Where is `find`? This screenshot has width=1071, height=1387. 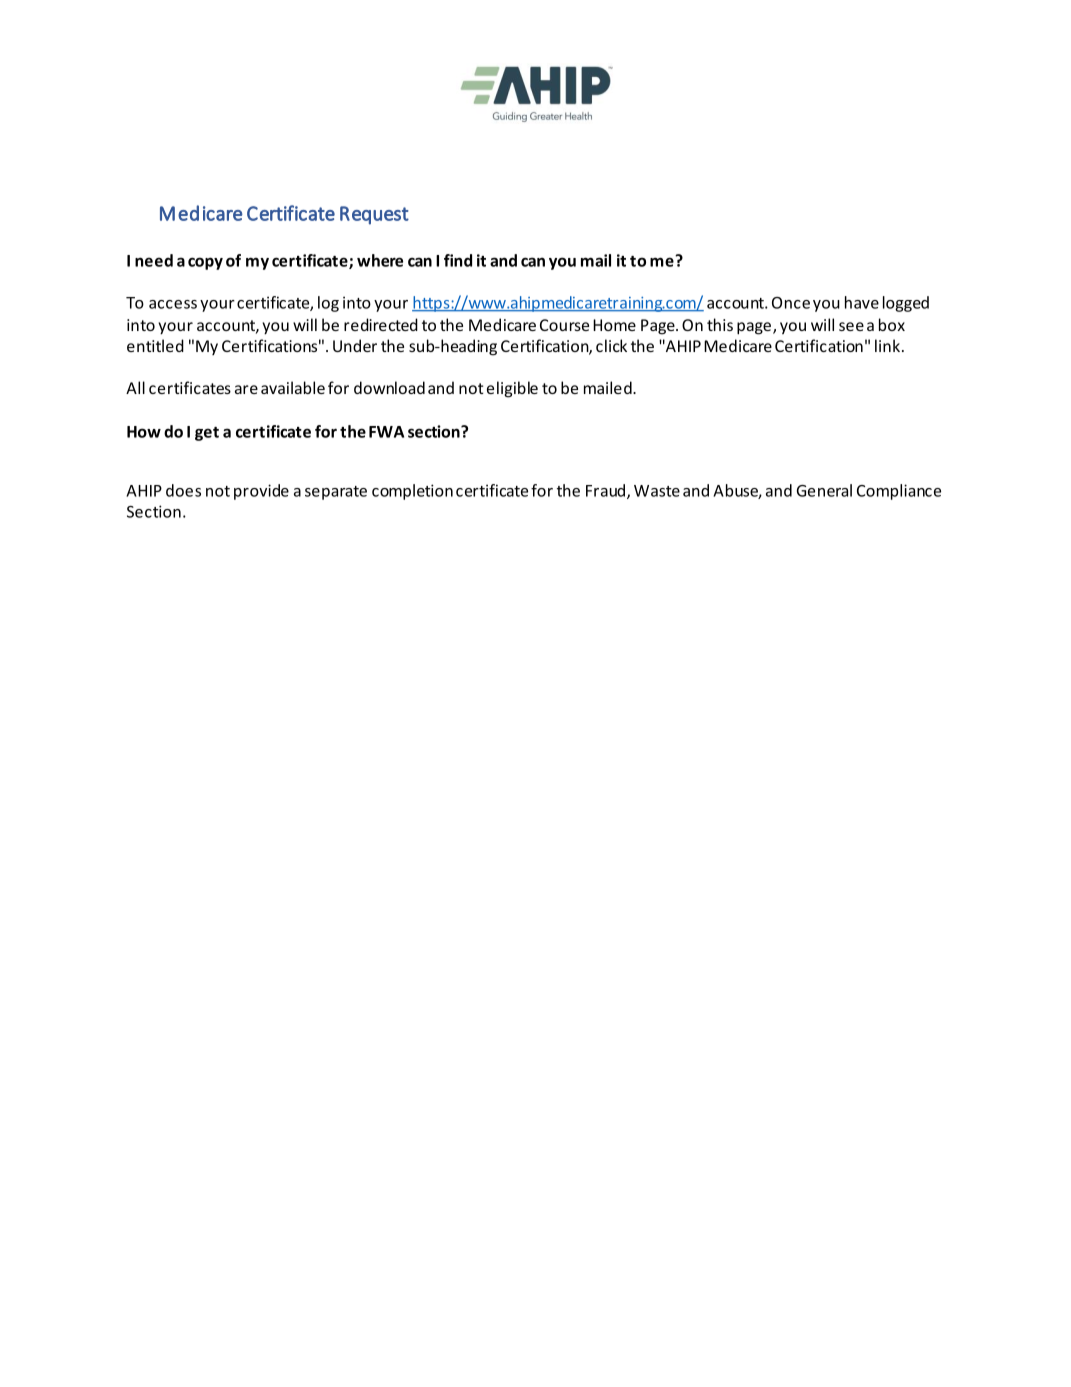
find is located at coordinates (458, 260).
